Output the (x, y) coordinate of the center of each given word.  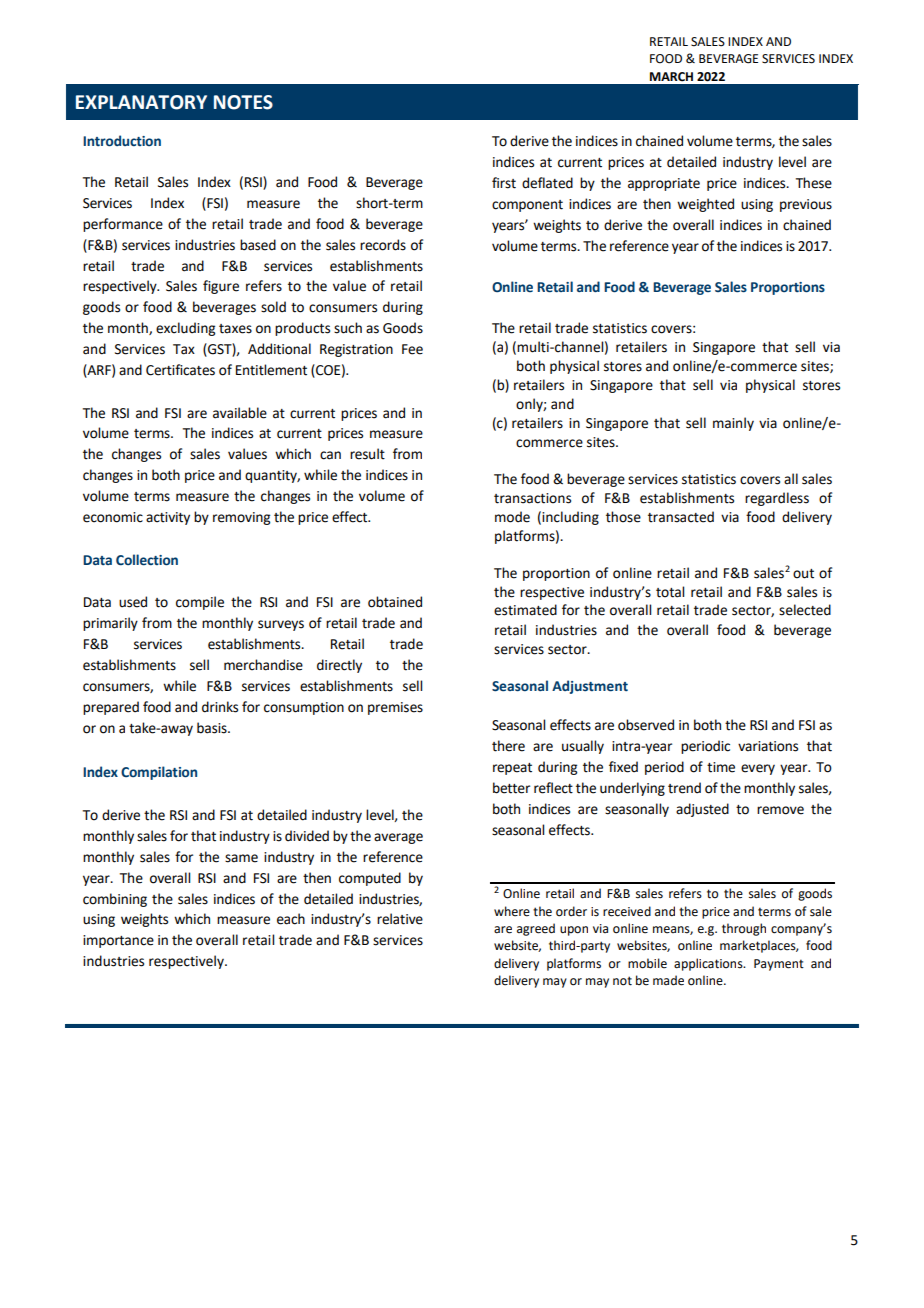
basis (213, 728)
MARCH (671, 77)
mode (512, 517)
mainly (733, 424)
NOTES (243, 102)
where (512, 911)
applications (709, 964)
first (504, 183)
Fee (412, 349)
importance (118, 941)
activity (168, 518)
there (508, 746)
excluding (185, 329)
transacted (681, 517)
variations (768, 746)
